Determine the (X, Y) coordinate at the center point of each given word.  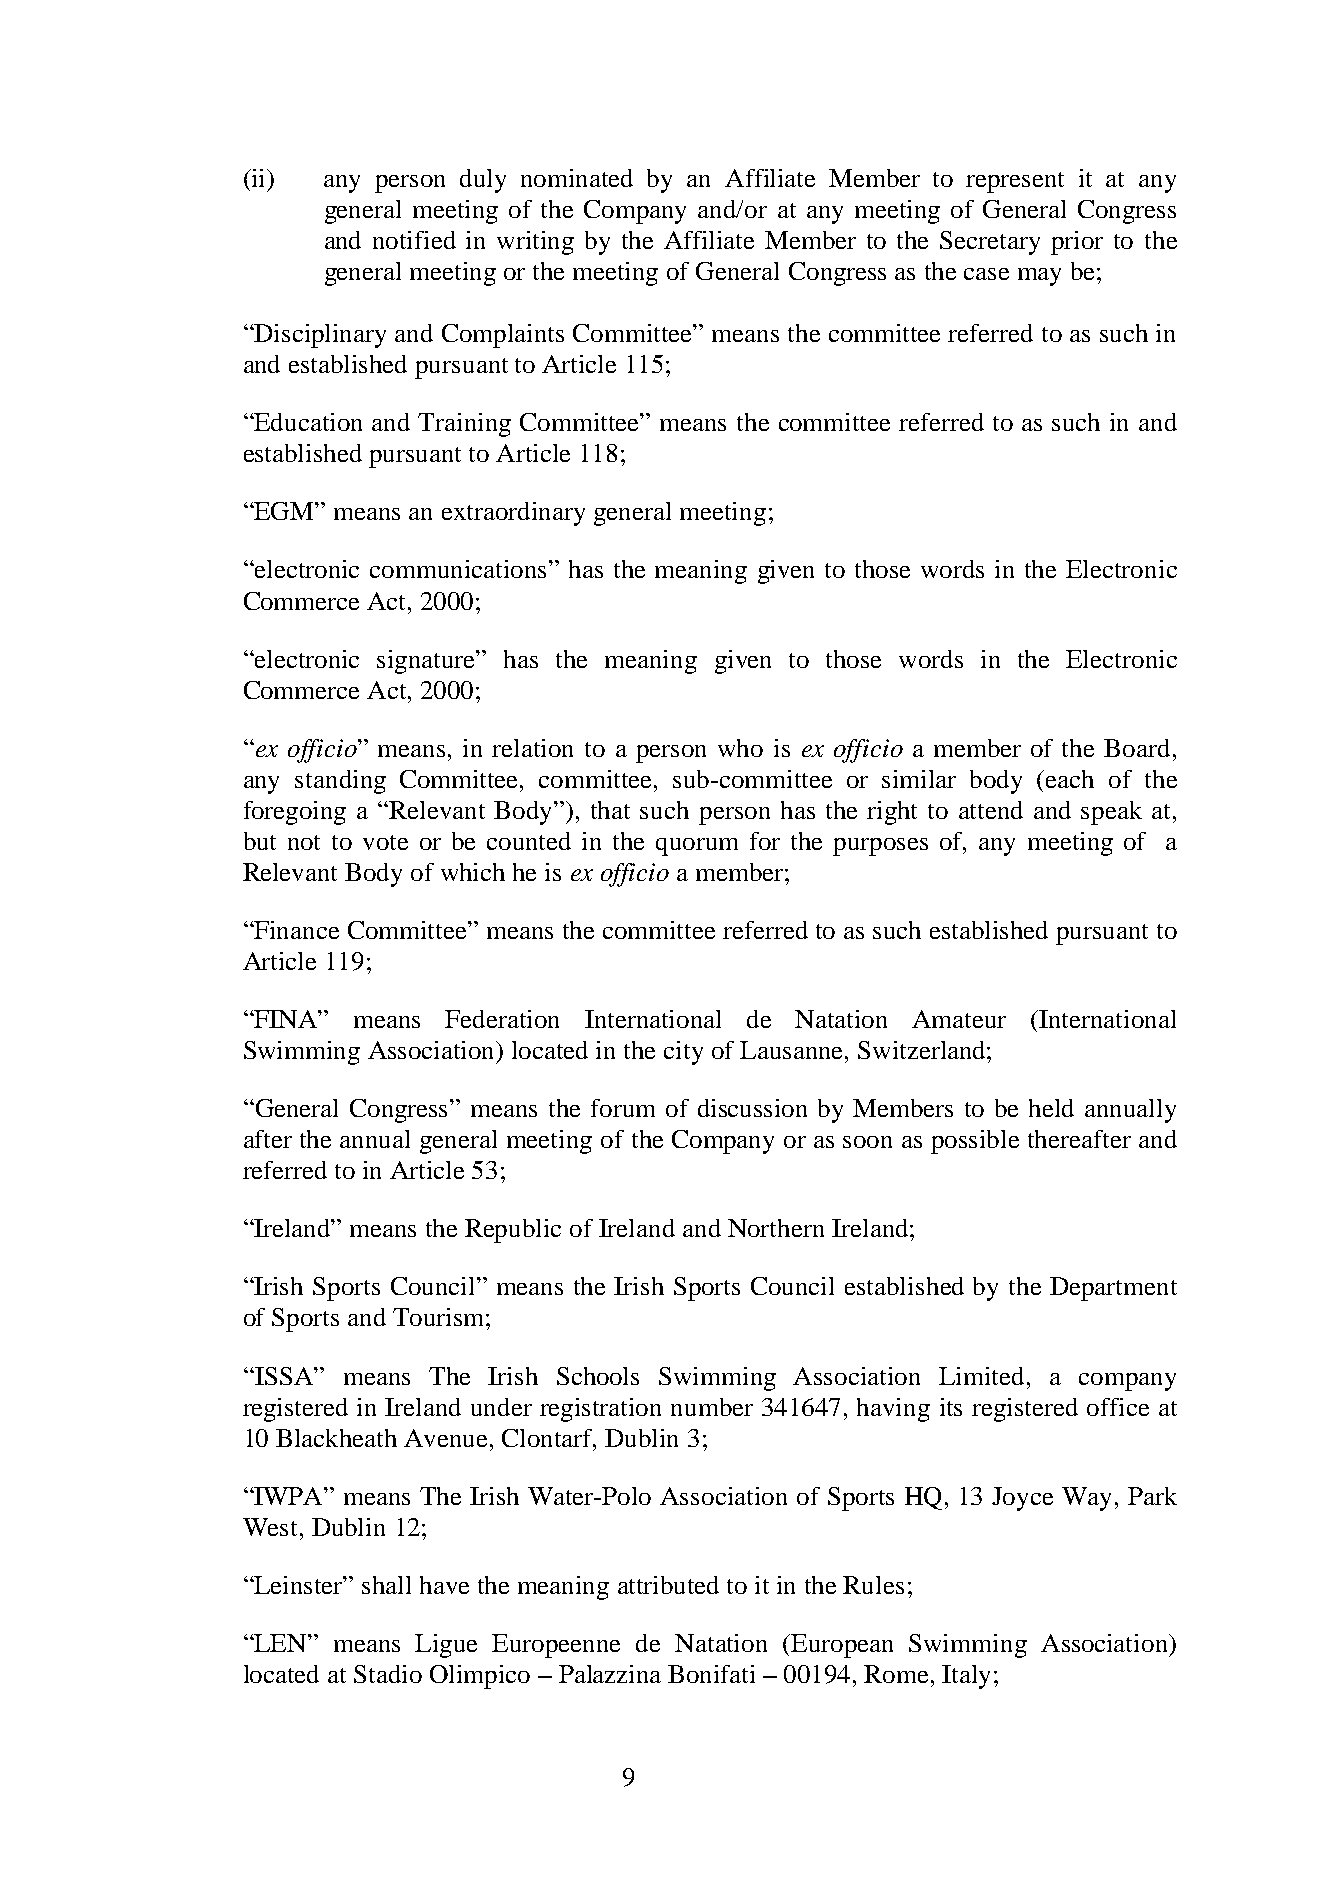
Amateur (959, 1019)
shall (386, 1585)
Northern (776, 1228)
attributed (668, 1585)
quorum (697, 847)
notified (414, 240)
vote (385, 842)
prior (1077, 243)
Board (1137, 748)
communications (460, 569)
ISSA (284, 1376)
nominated (577, 178)
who (740, 748)
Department (1113, 1289)
